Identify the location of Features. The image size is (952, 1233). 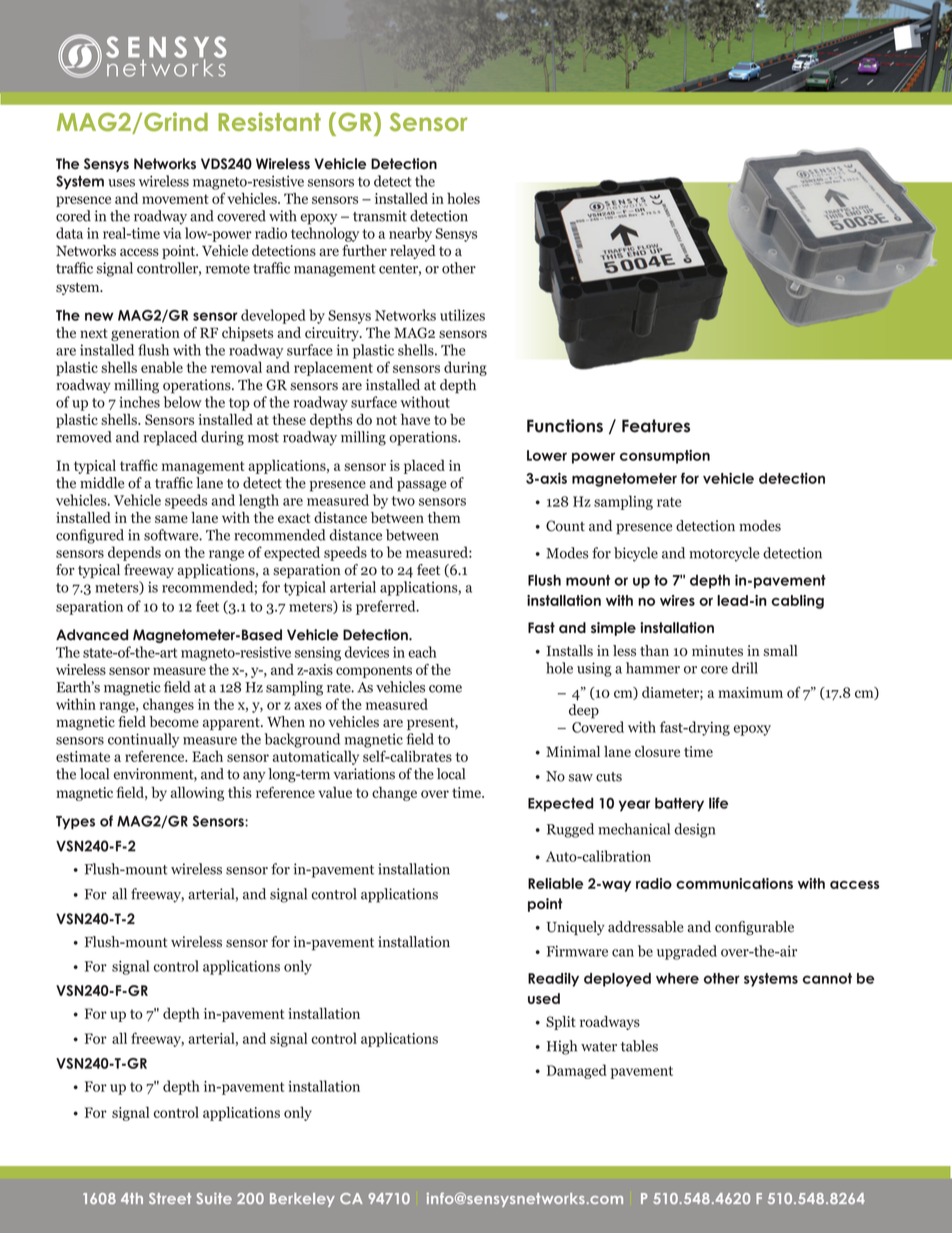
(656, 426).
